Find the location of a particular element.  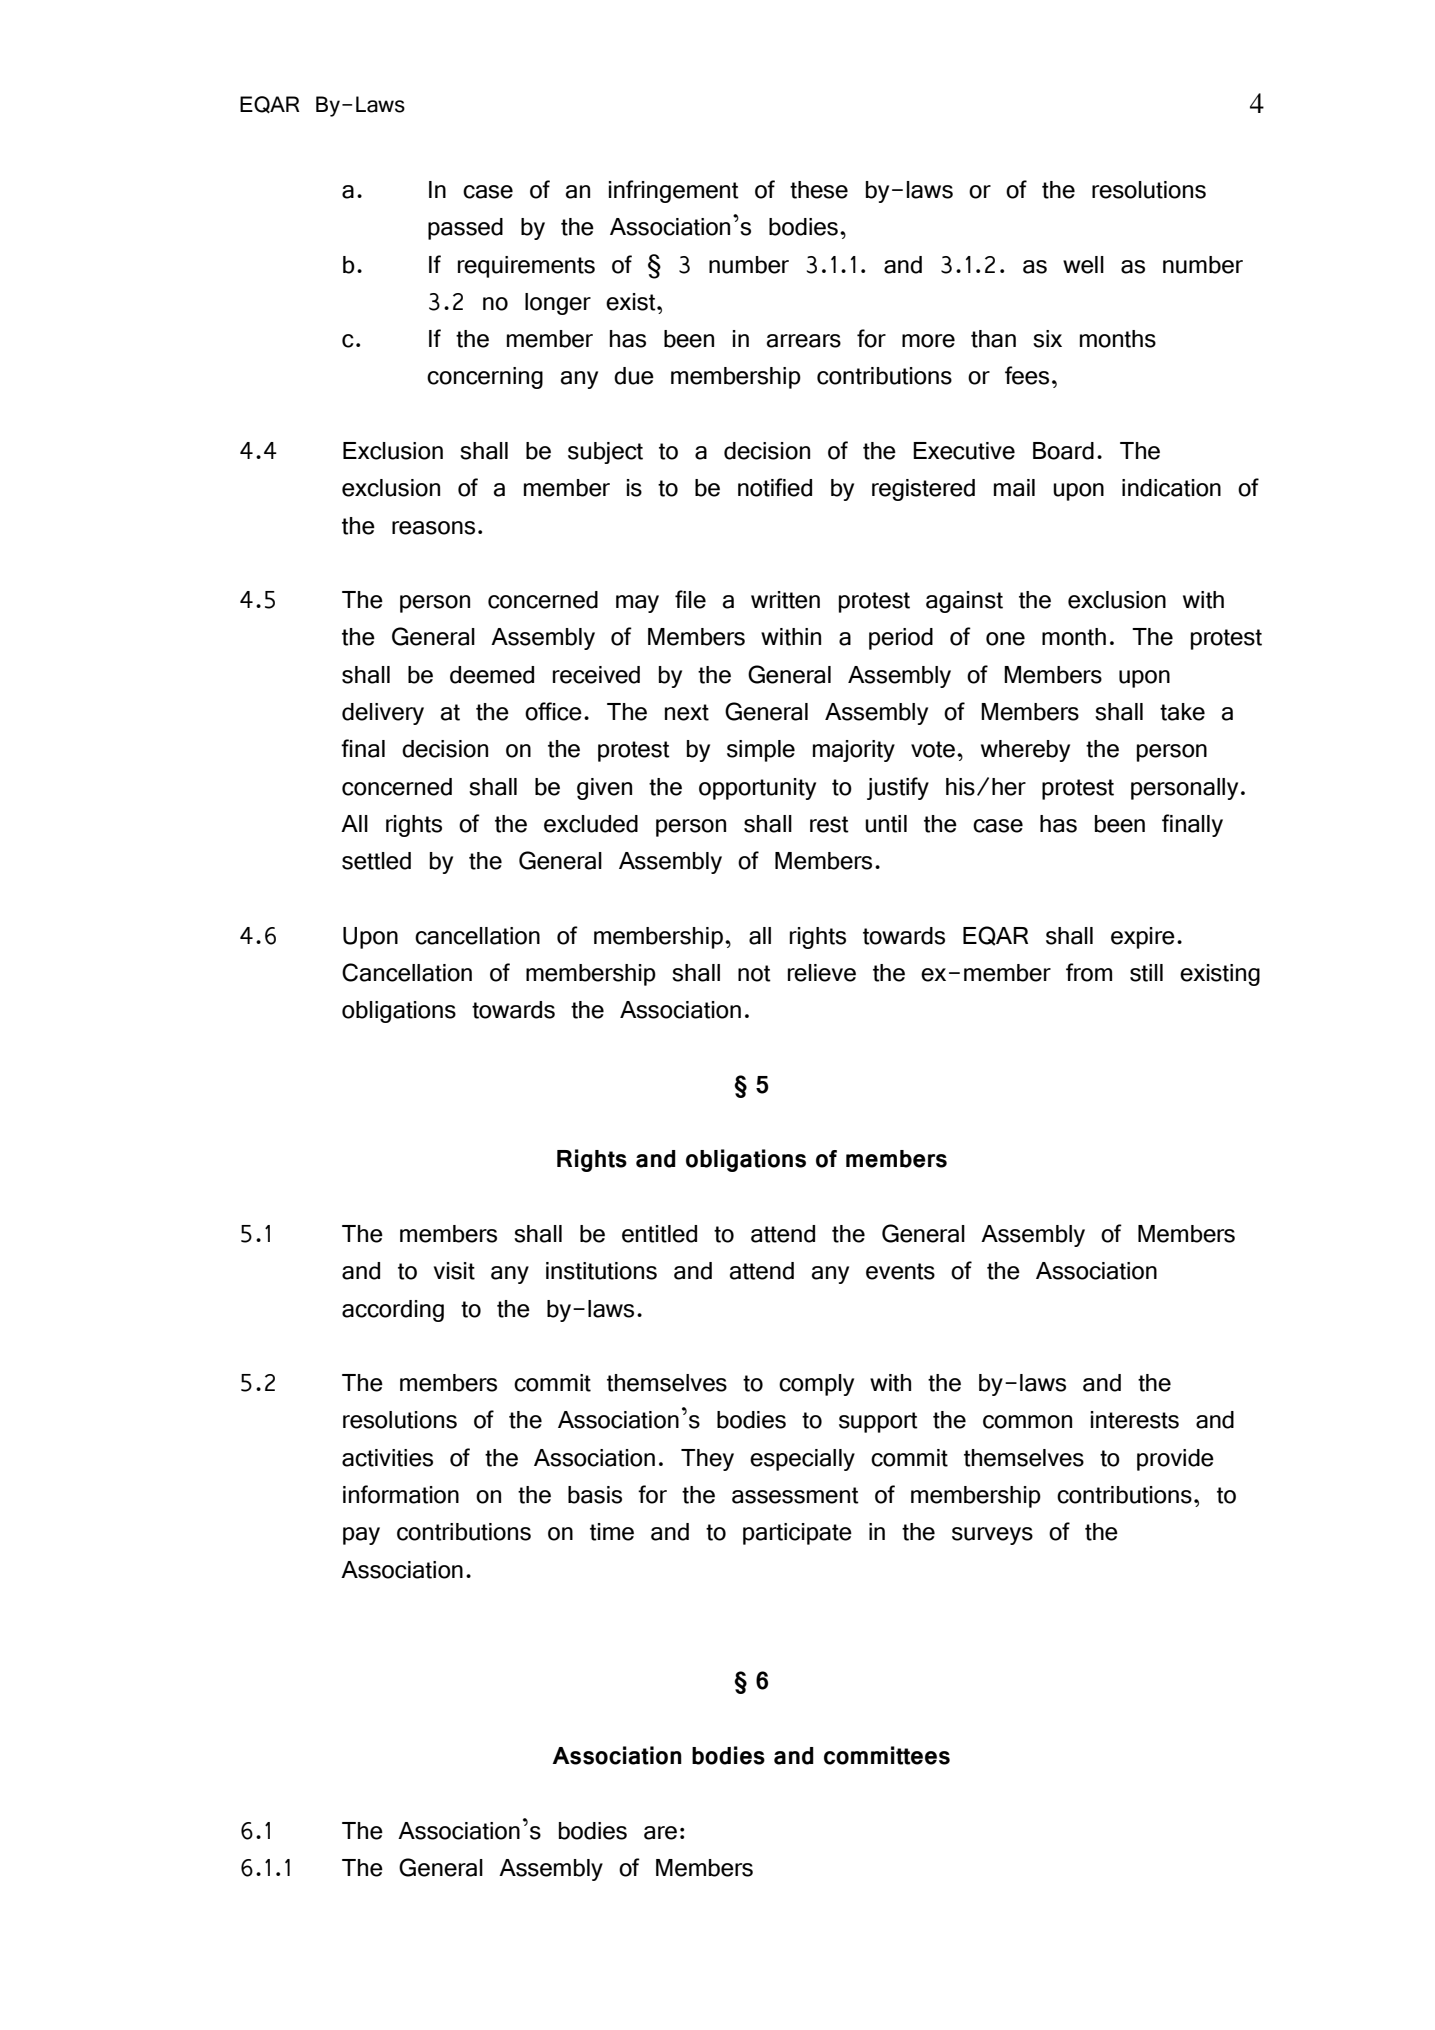

passed is located at coordinates (465, 229).
